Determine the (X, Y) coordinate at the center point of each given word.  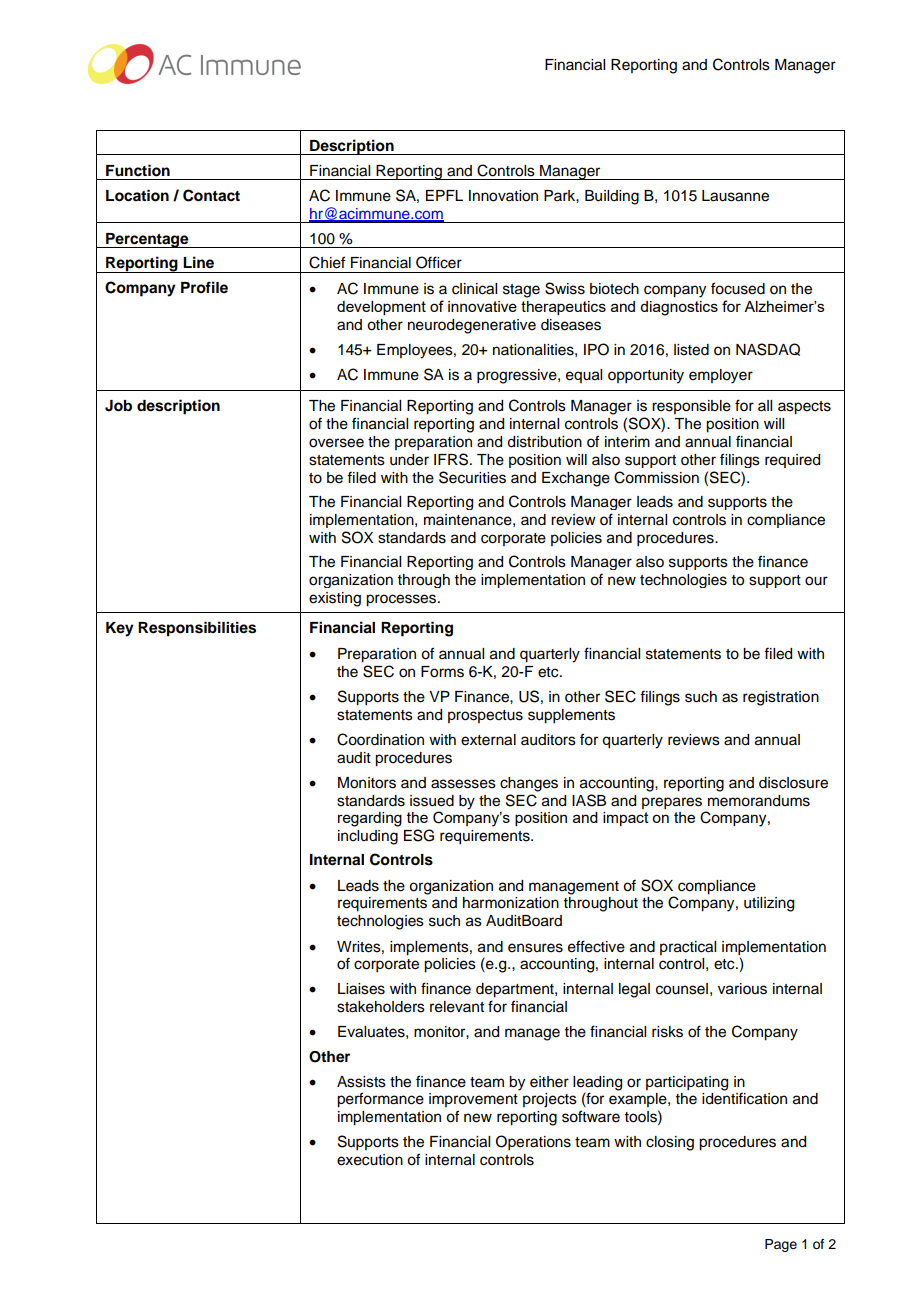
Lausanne (735, 196)
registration (781, 698)
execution (370, 1160)
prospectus (485, 716)
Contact (211, 195)
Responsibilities (197, 629)
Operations (533, 1143)
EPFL (444, 195)
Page (781, 1245)
